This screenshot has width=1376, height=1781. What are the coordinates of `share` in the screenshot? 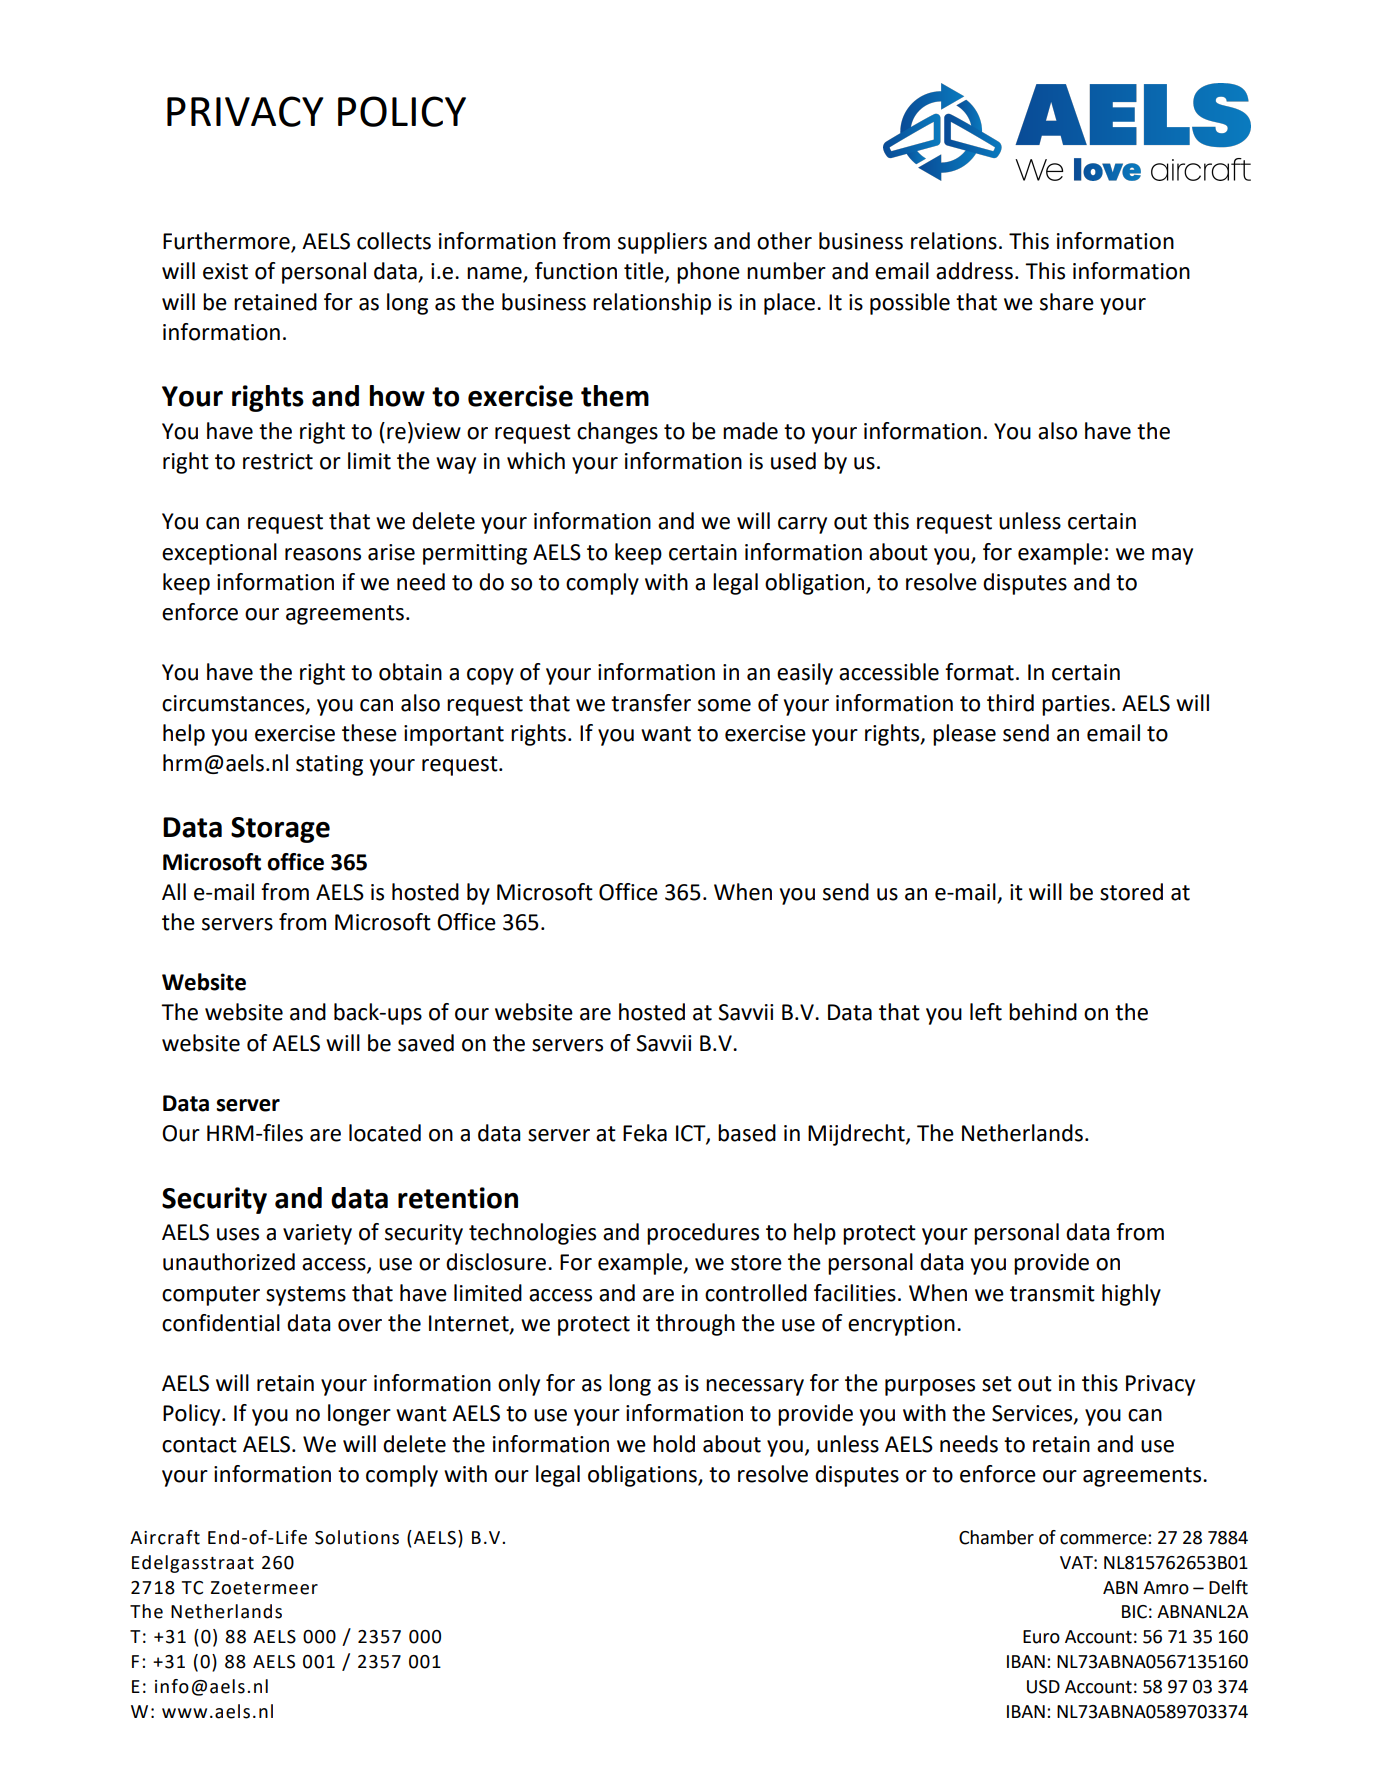 It's located at (1067, 302).
